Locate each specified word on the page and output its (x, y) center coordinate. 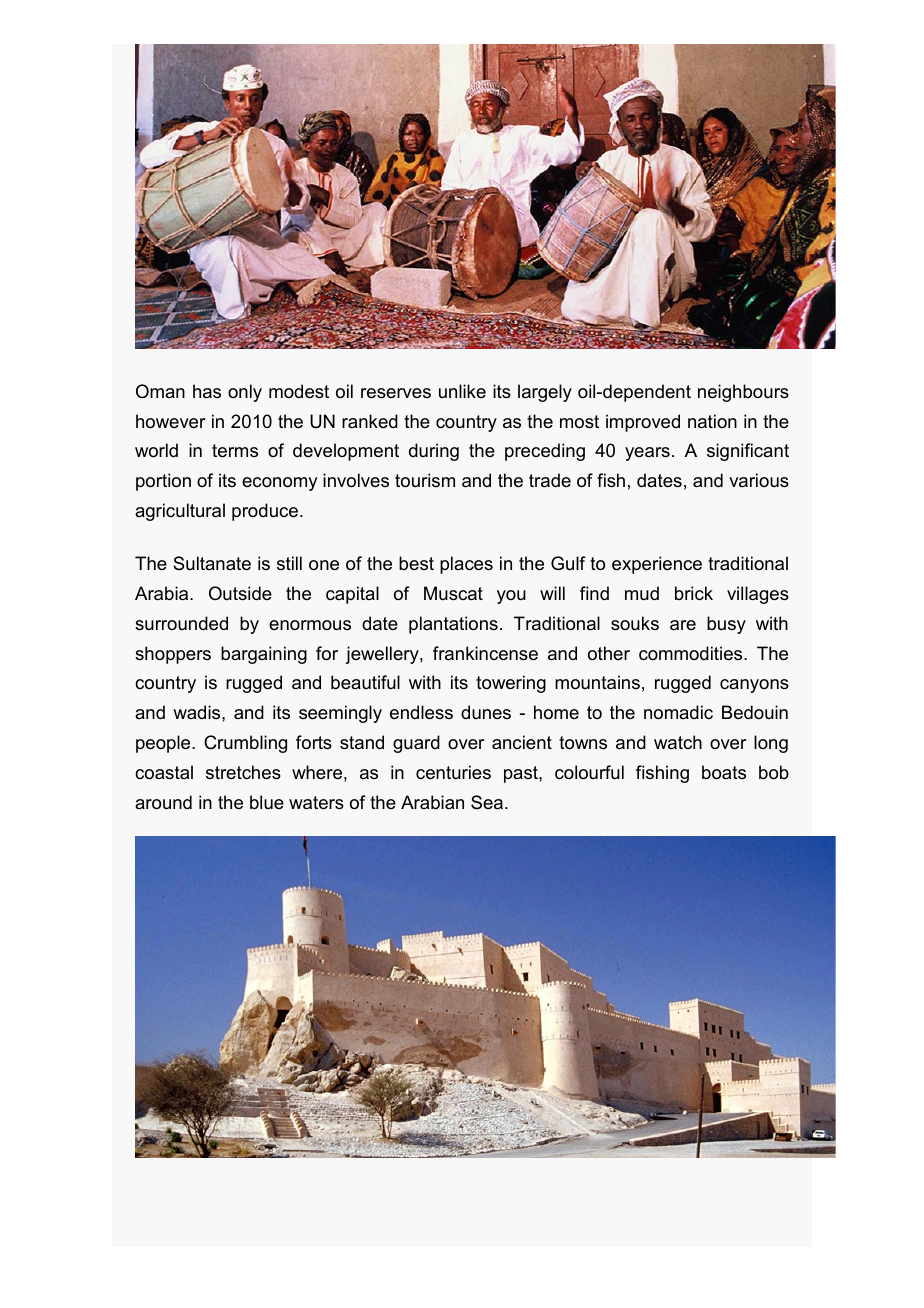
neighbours (743, 393)
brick (694, 593)
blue (267, 802)
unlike (462, 391)
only (245, 393)
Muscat (453, 593)
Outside (240, 593)
